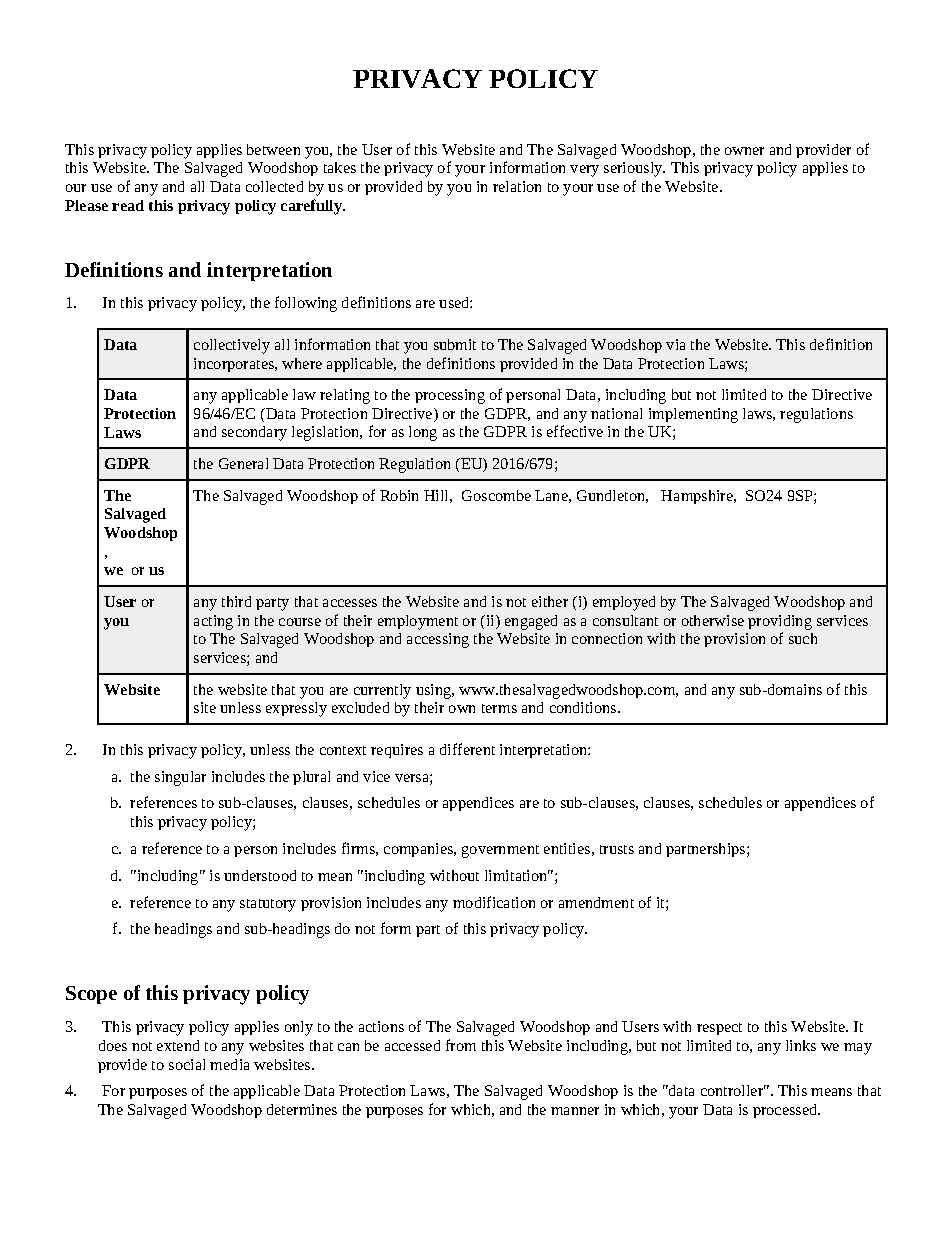 Image resolution: width=952 pixels, height=1233 pixels. Describe the element at coordinates (467, 749) in the page. I see `different` at that location.
